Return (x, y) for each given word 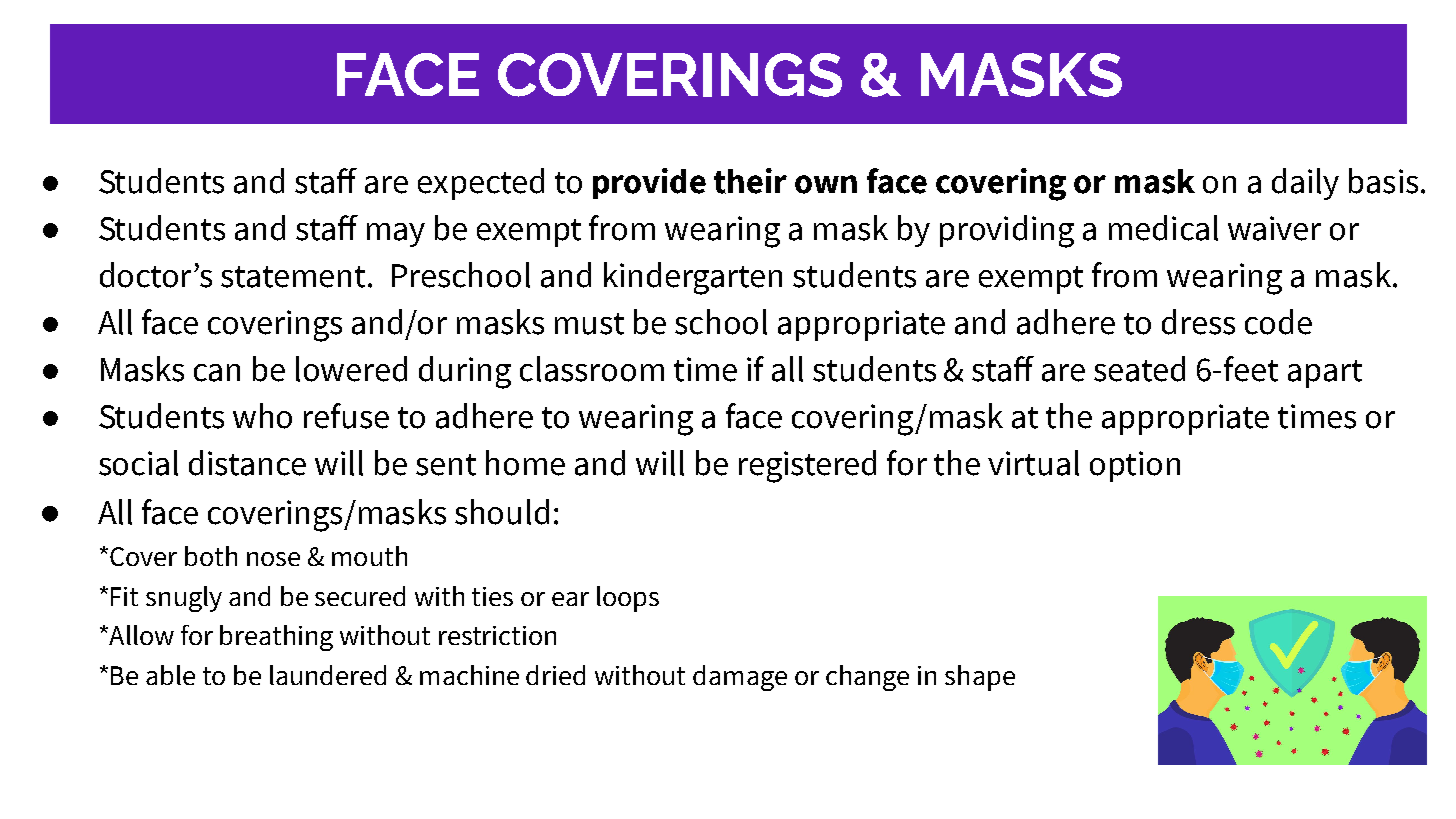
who (262, 416)
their (750, 181)
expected (481, 184)
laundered (328, 675)
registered (807, 466)
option (1135, 466)
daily (1305, 184)
